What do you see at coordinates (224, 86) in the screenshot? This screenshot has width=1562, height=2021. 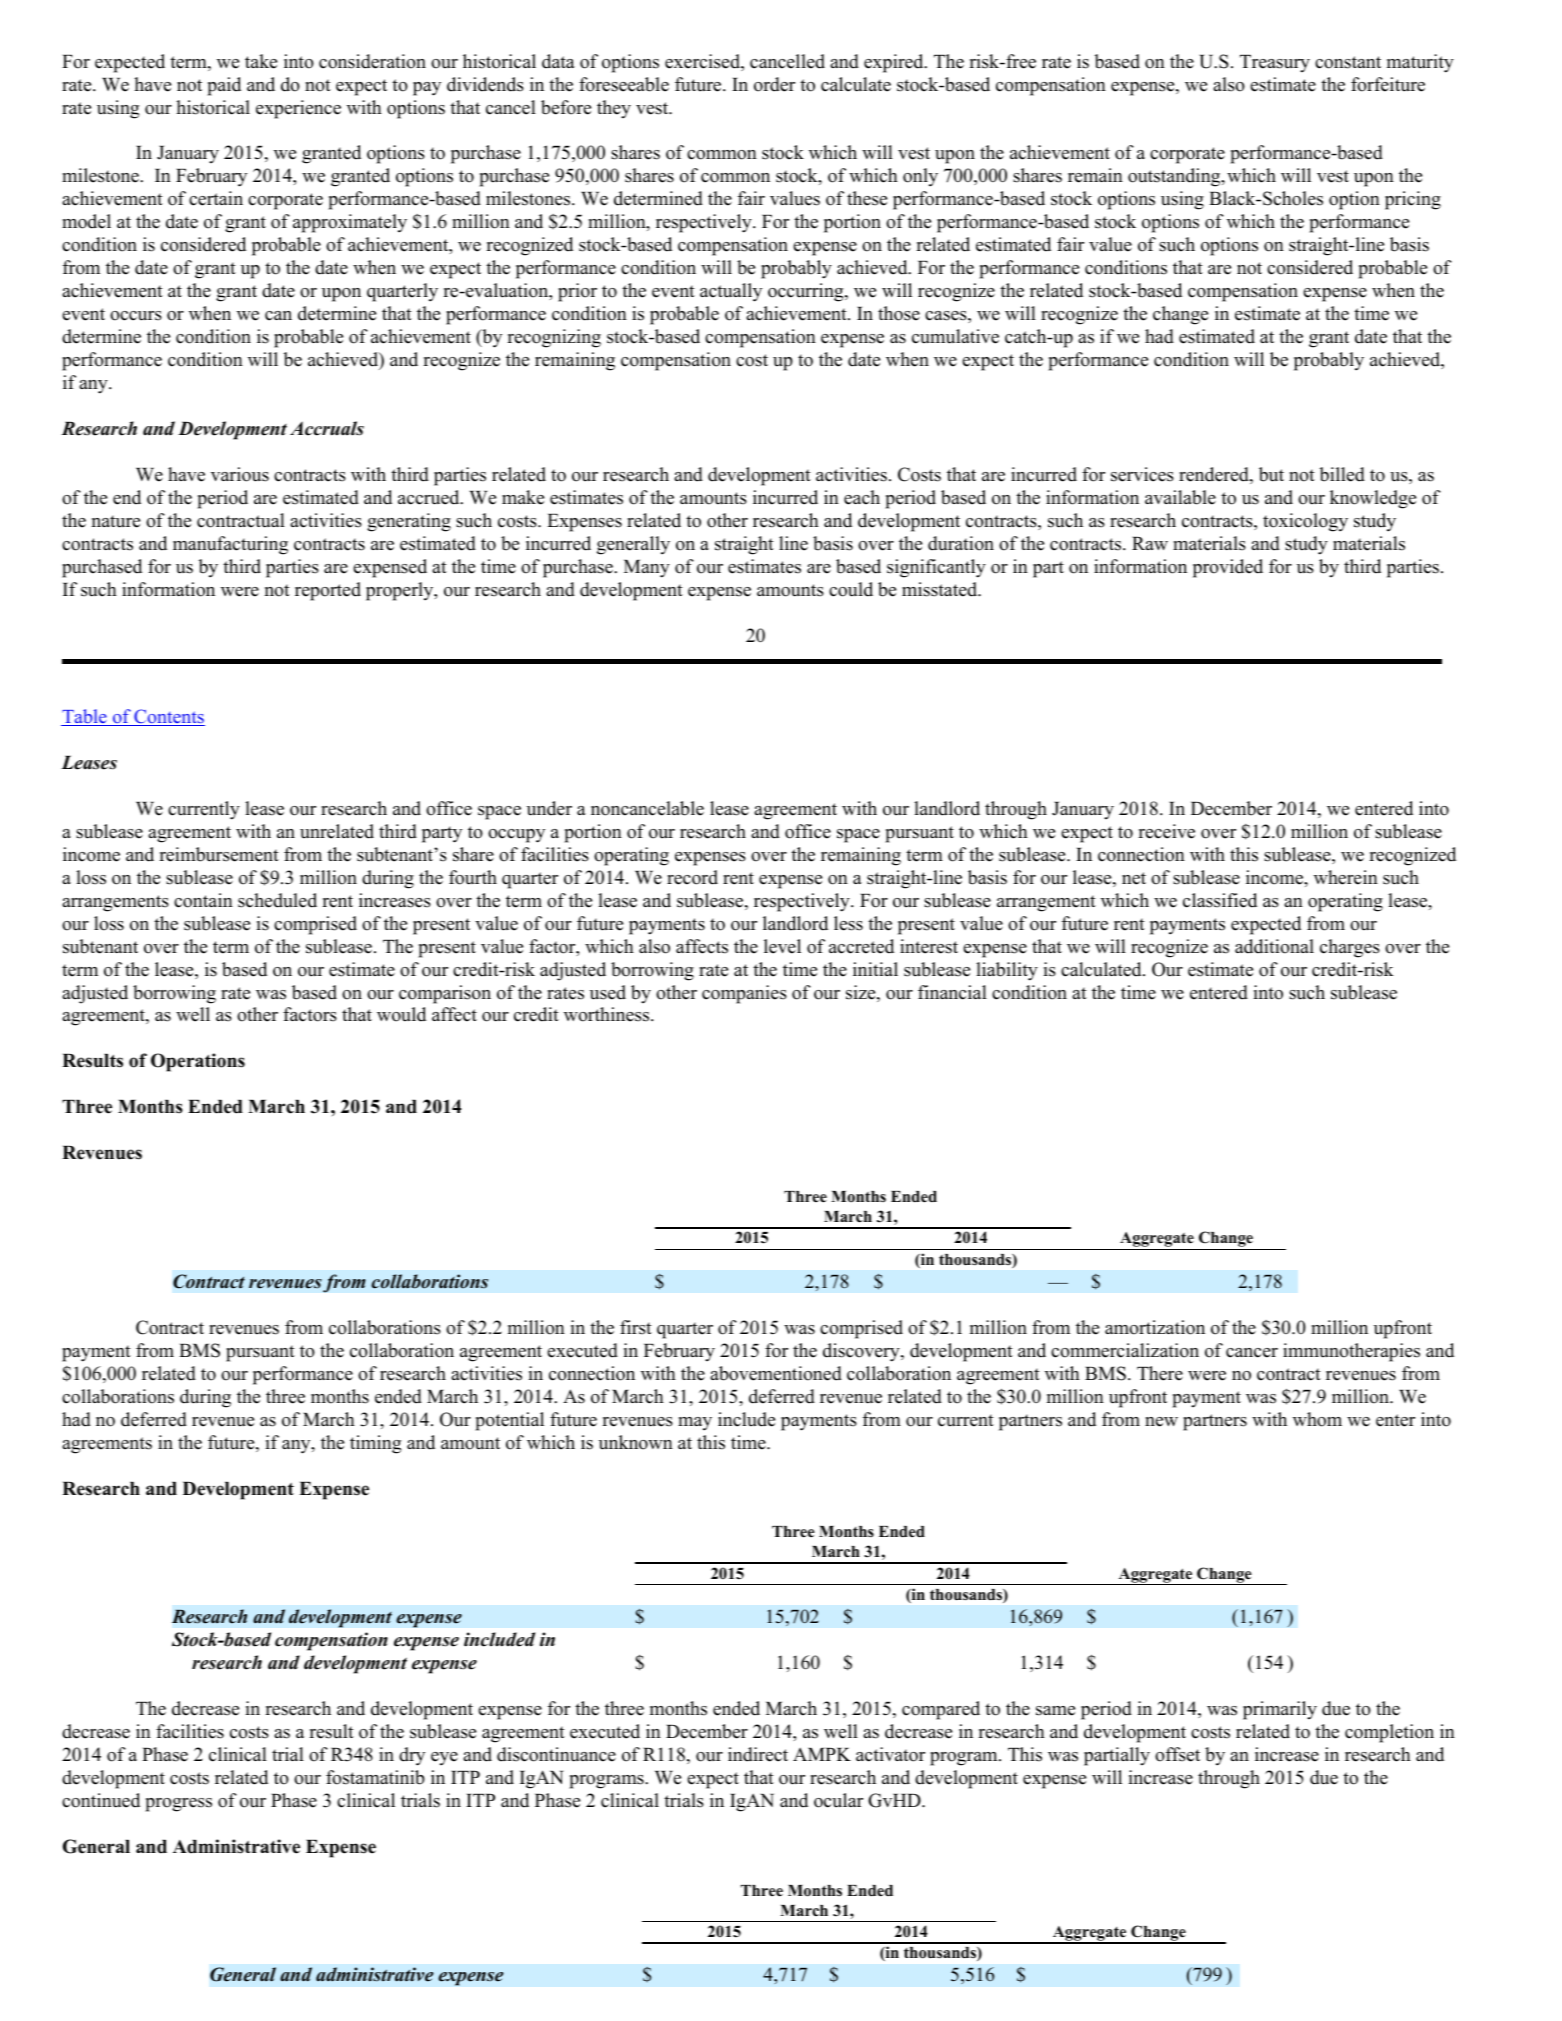 I see `paid` at bounding box center [224, 86].
